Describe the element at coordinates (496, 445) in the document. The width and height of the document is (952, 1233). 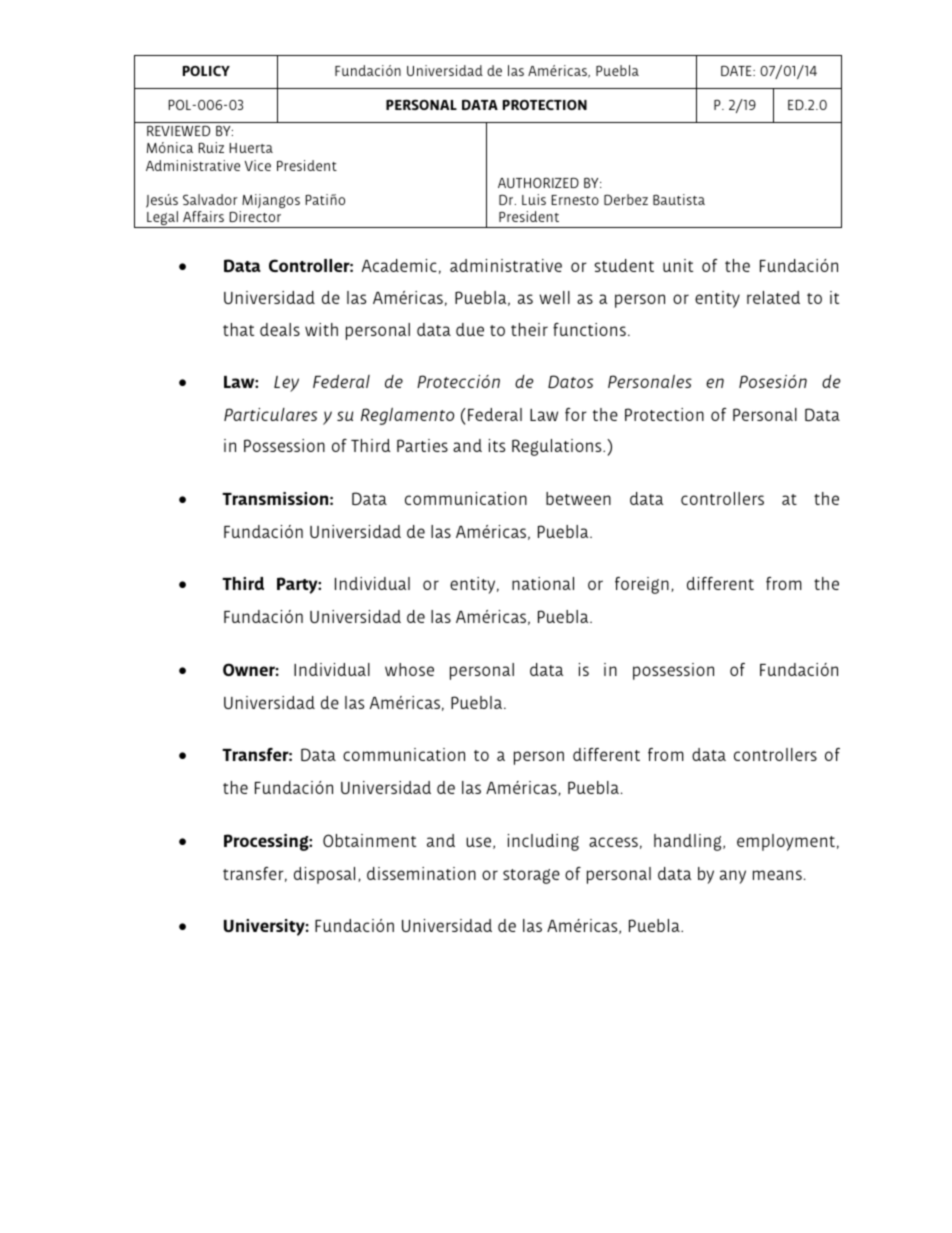
I see `its` at that location.
